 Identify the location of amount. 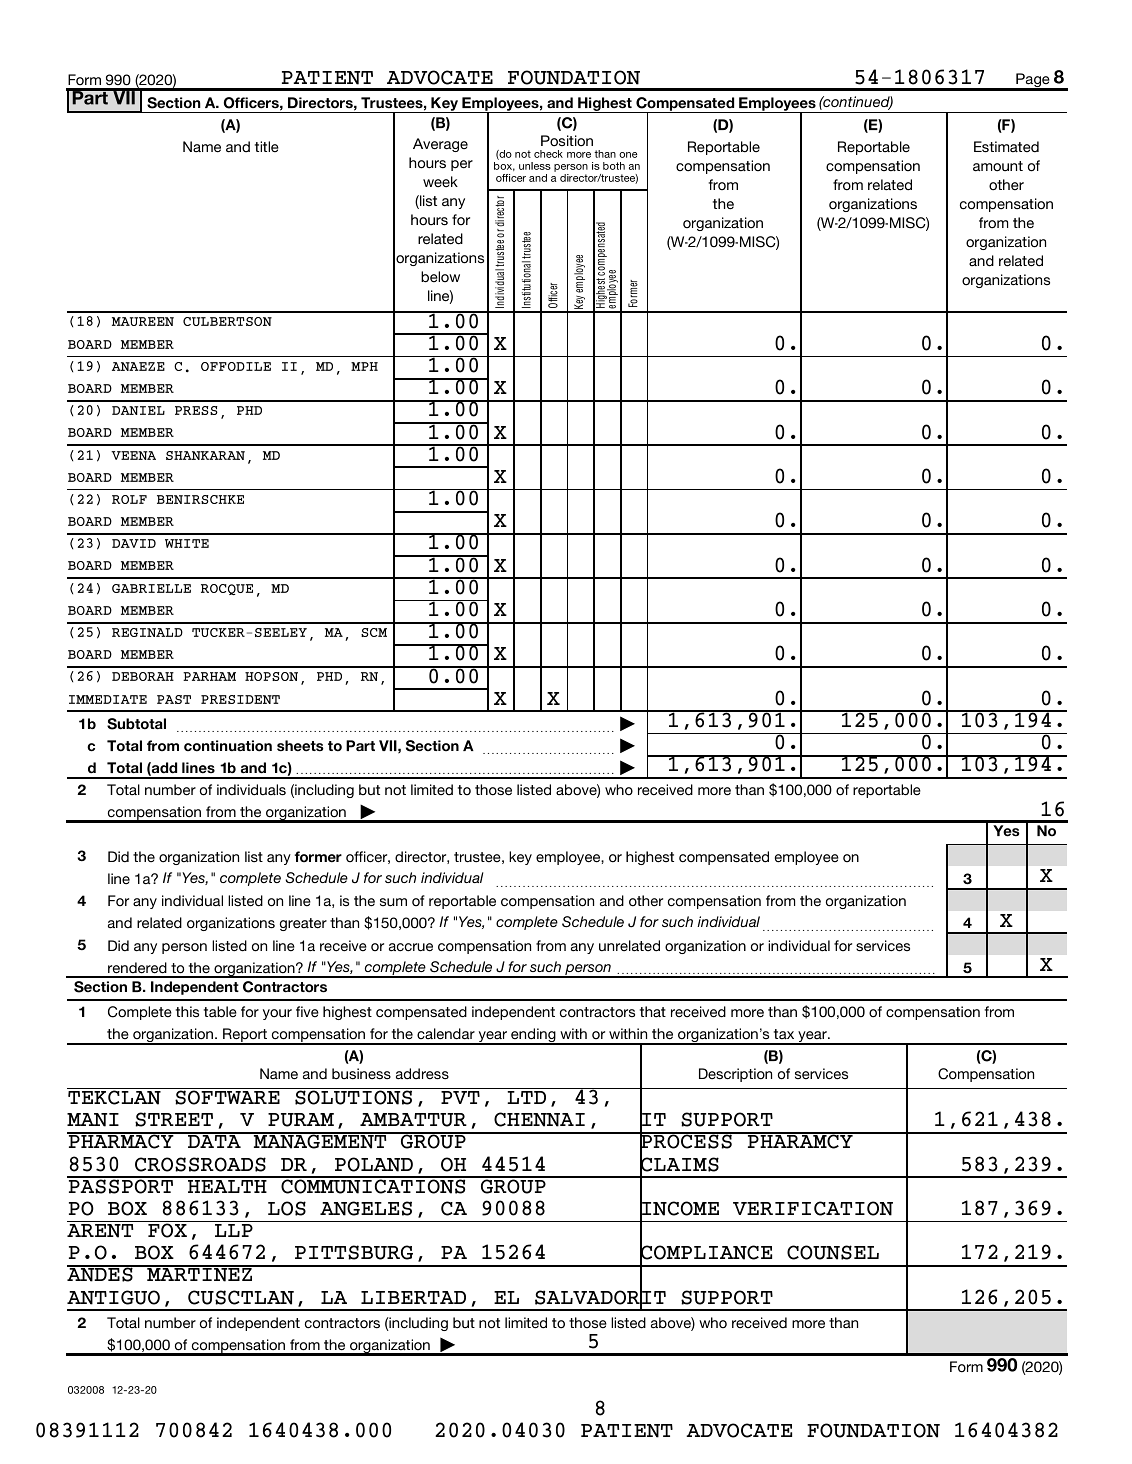
(998, 166).
